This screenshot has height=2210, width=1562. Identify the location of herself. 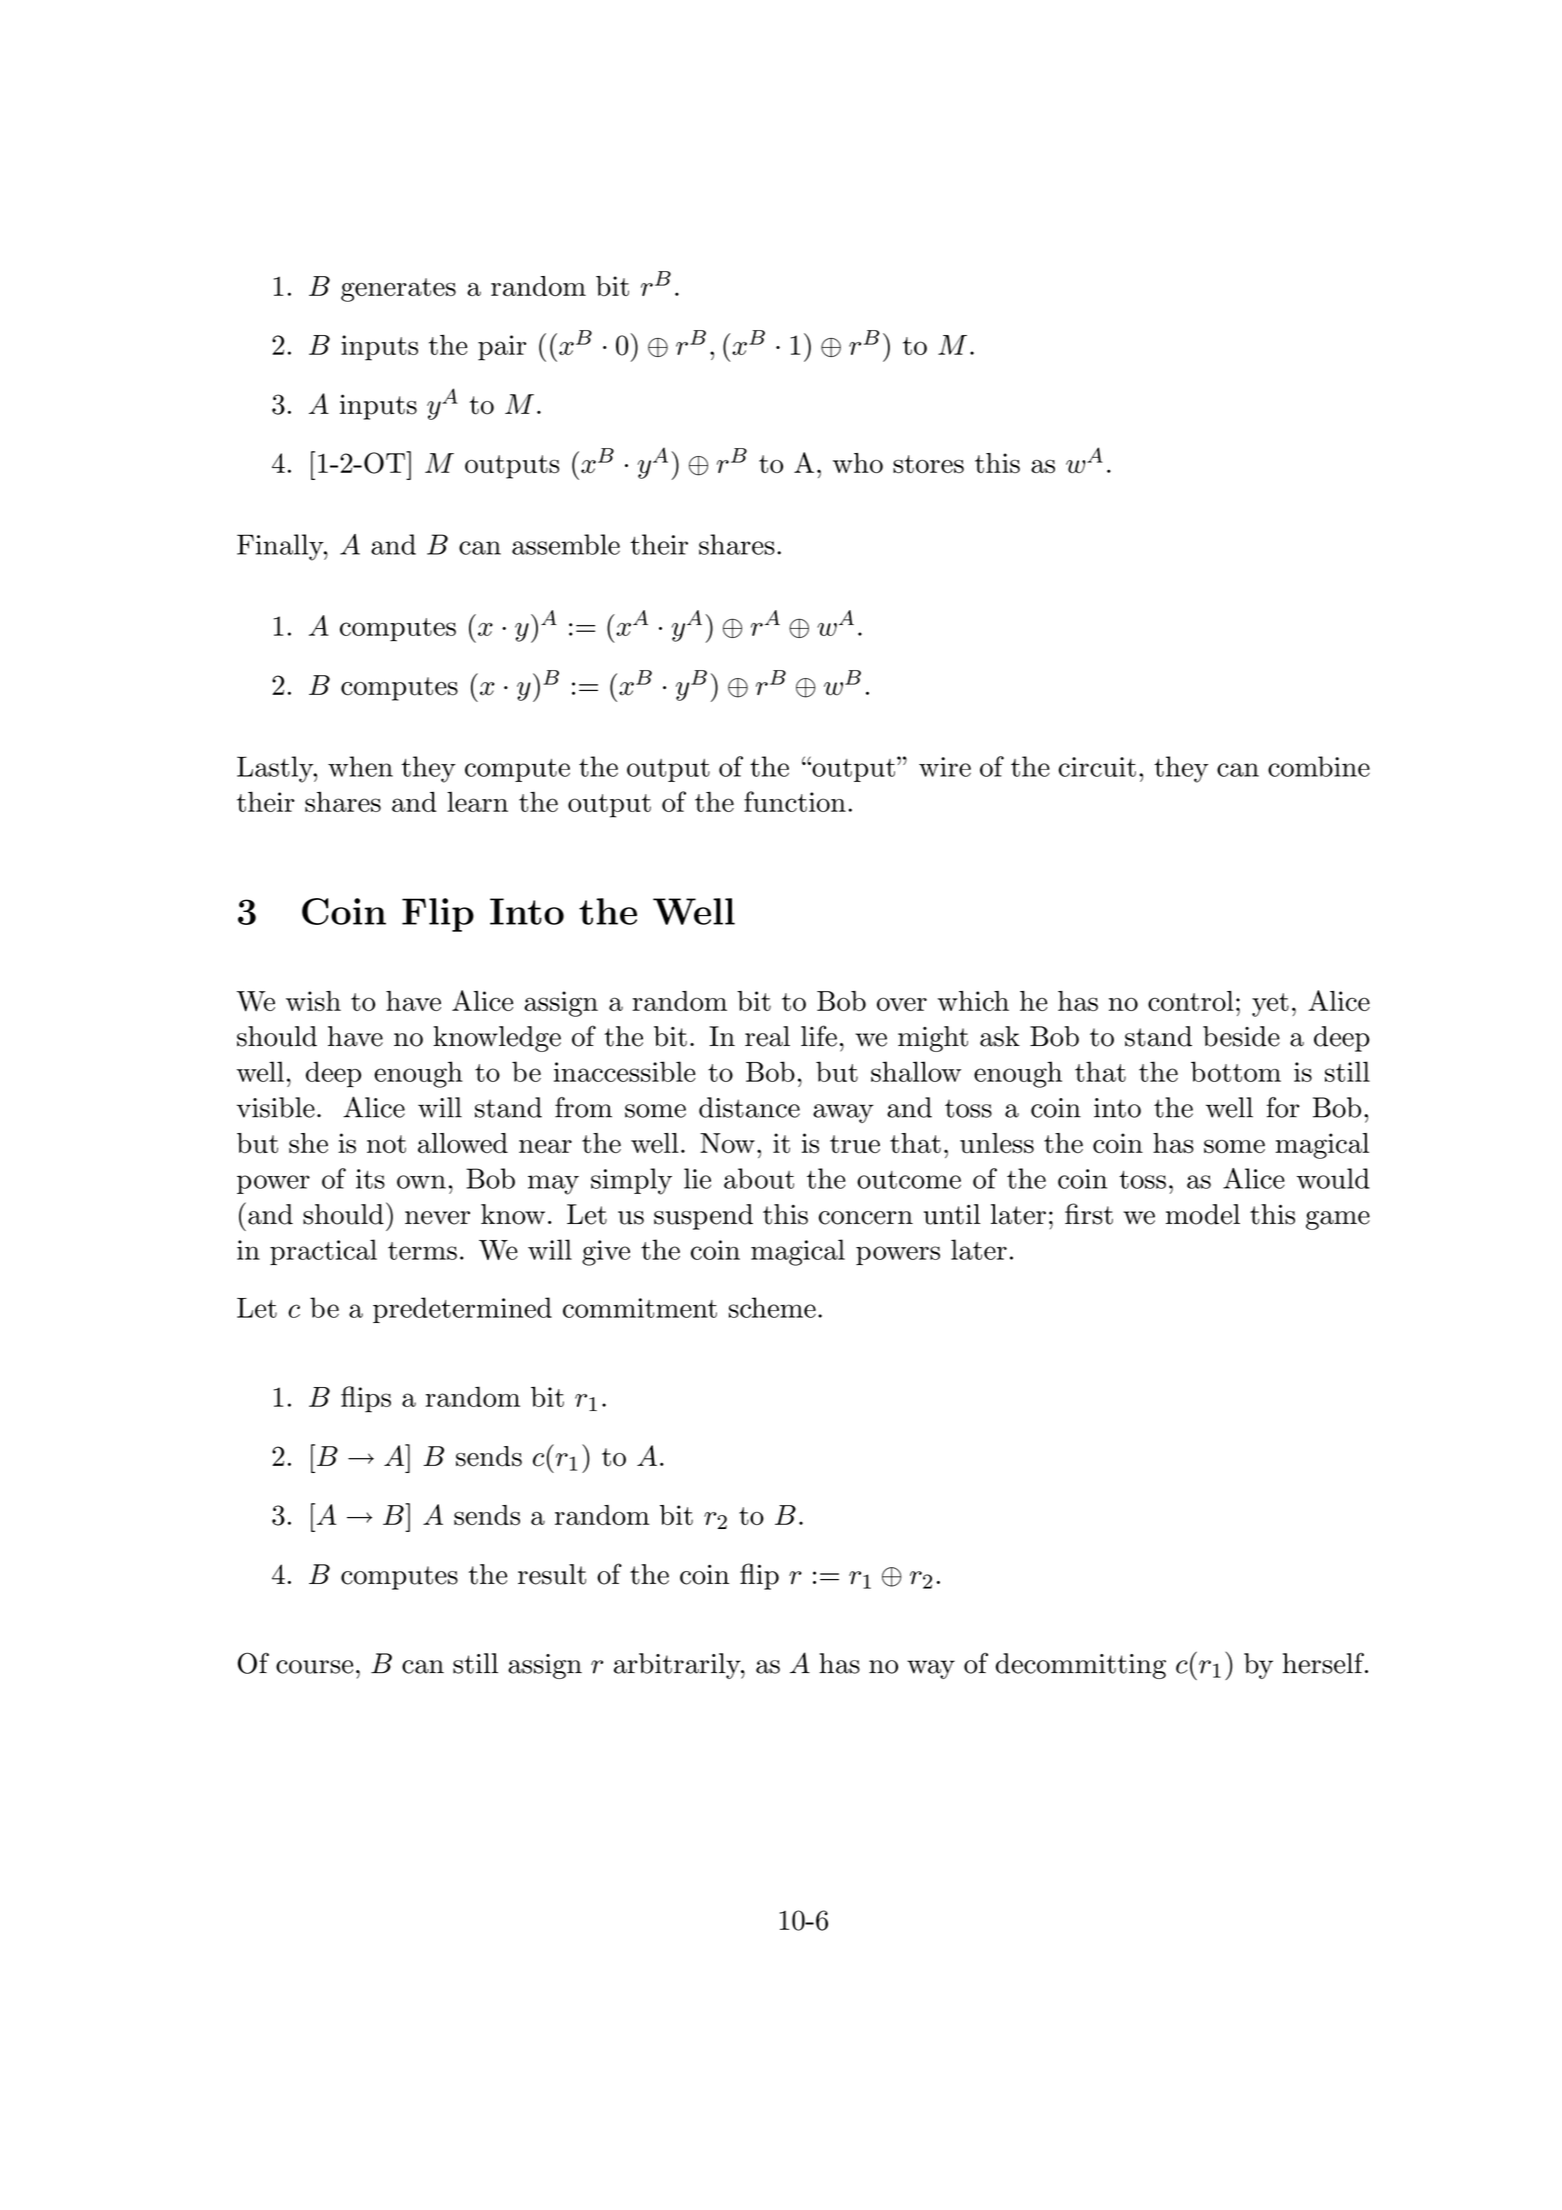
(1324, 1663).
